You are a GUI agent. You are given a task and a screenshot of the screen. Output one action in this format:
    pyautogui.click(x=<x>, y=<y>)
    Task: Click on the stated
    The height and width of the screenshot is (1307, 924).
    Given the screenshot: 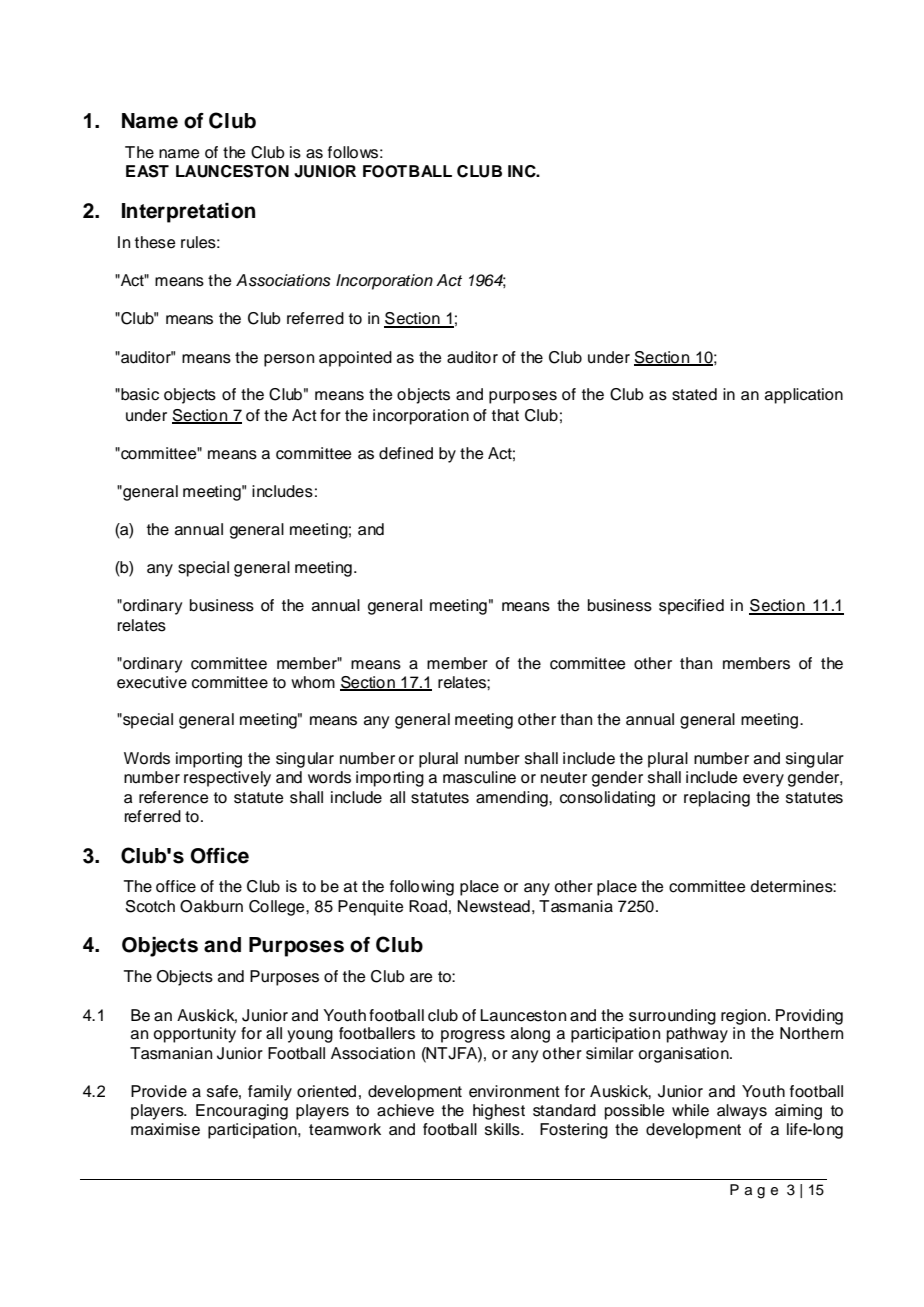 What is the action you would take?
    pyautogui.click(x=694, y=394)
